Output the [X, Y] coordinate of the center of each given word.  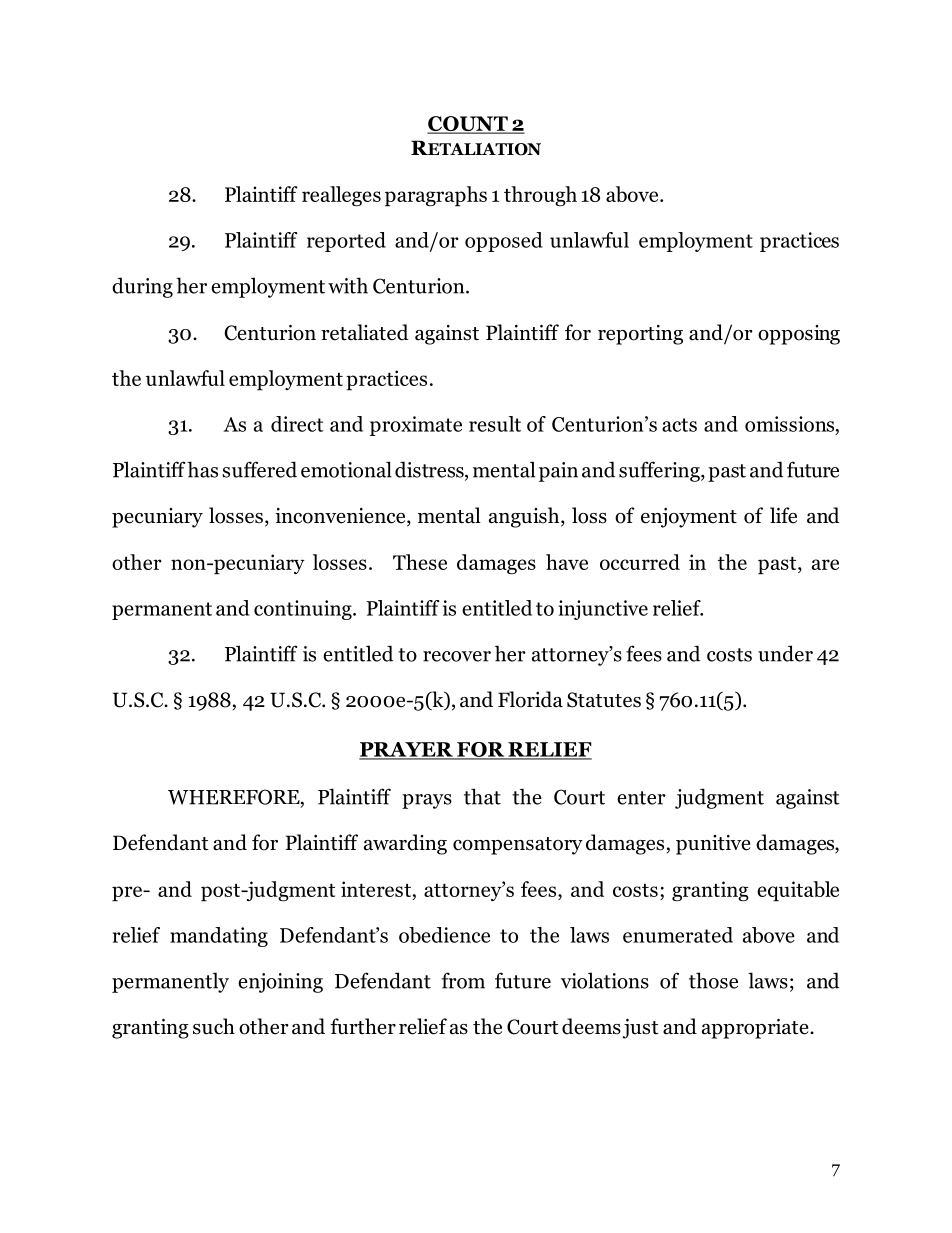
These [420, 562]
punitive [713, 845]
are [825, 564]
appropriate [756, 1029]
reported [346, 242]
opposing [799, 335]
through [540, 196]
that [482, 796]
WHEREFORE [235, 798]
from [463, 980]
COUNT [468, 125]
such [214, 1026]
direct [297, 424]
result [495, 424]
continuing [304, 610]
